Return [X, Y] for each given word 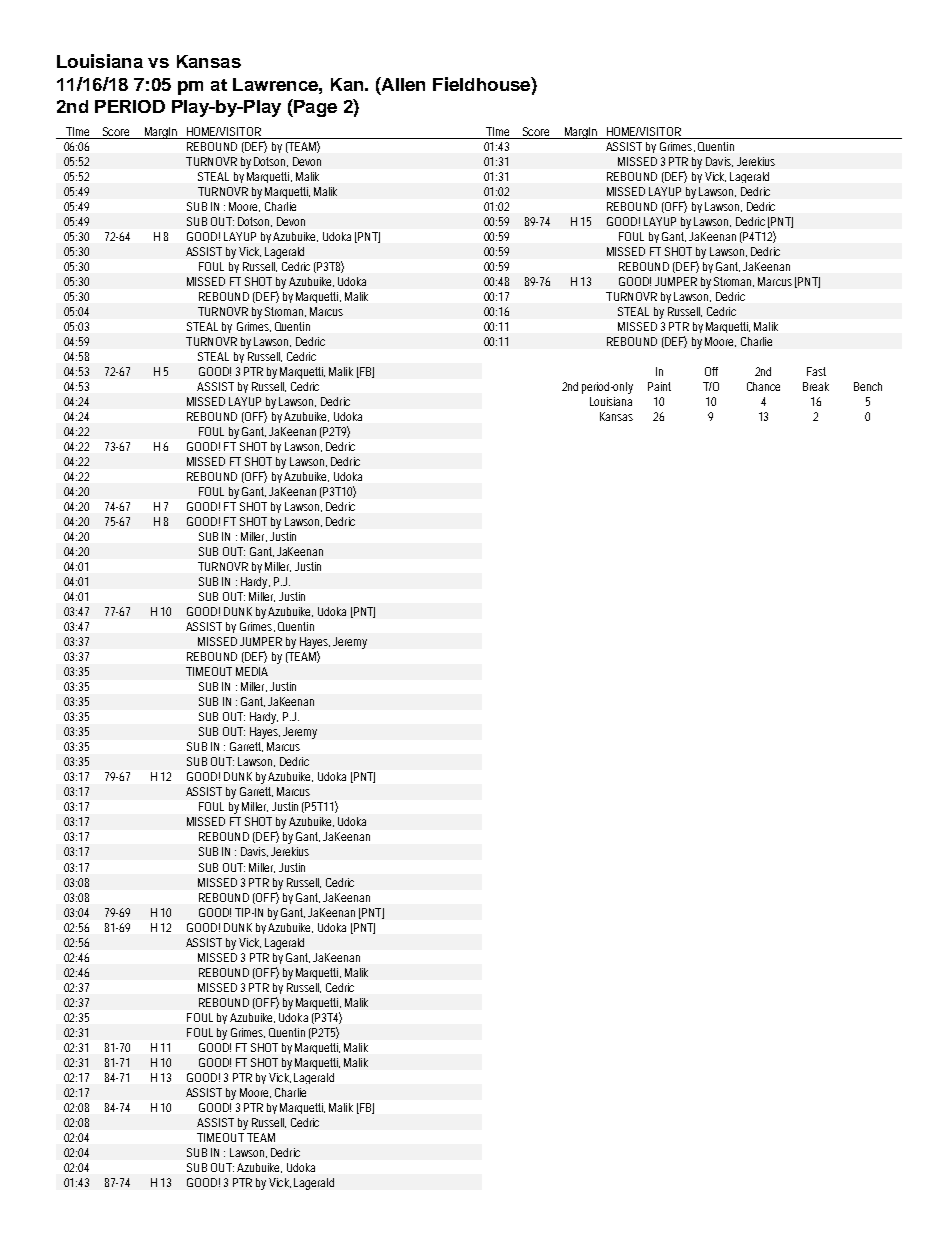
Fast [816, 371]
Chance [763, 386]
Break [816, 386]
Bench [868, 386]
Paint [659, 386]
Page [314, 108]
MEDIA [252, 671]
